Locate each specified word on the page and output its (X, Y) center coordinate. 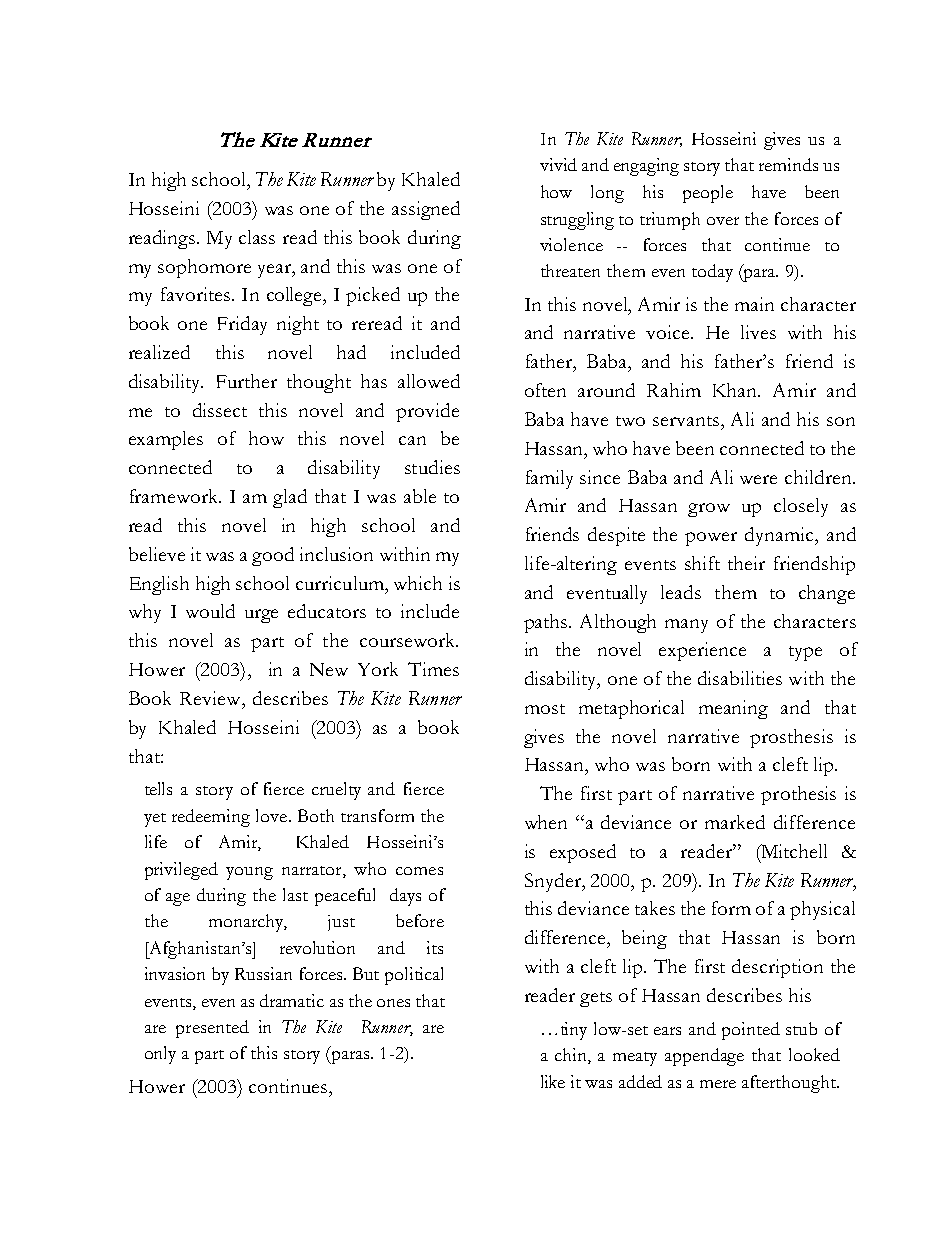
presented (212, 1029)
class (257, 237)
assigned (426, 210)
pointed (751, 1031)
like (553, 1081)
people (708, 194)
